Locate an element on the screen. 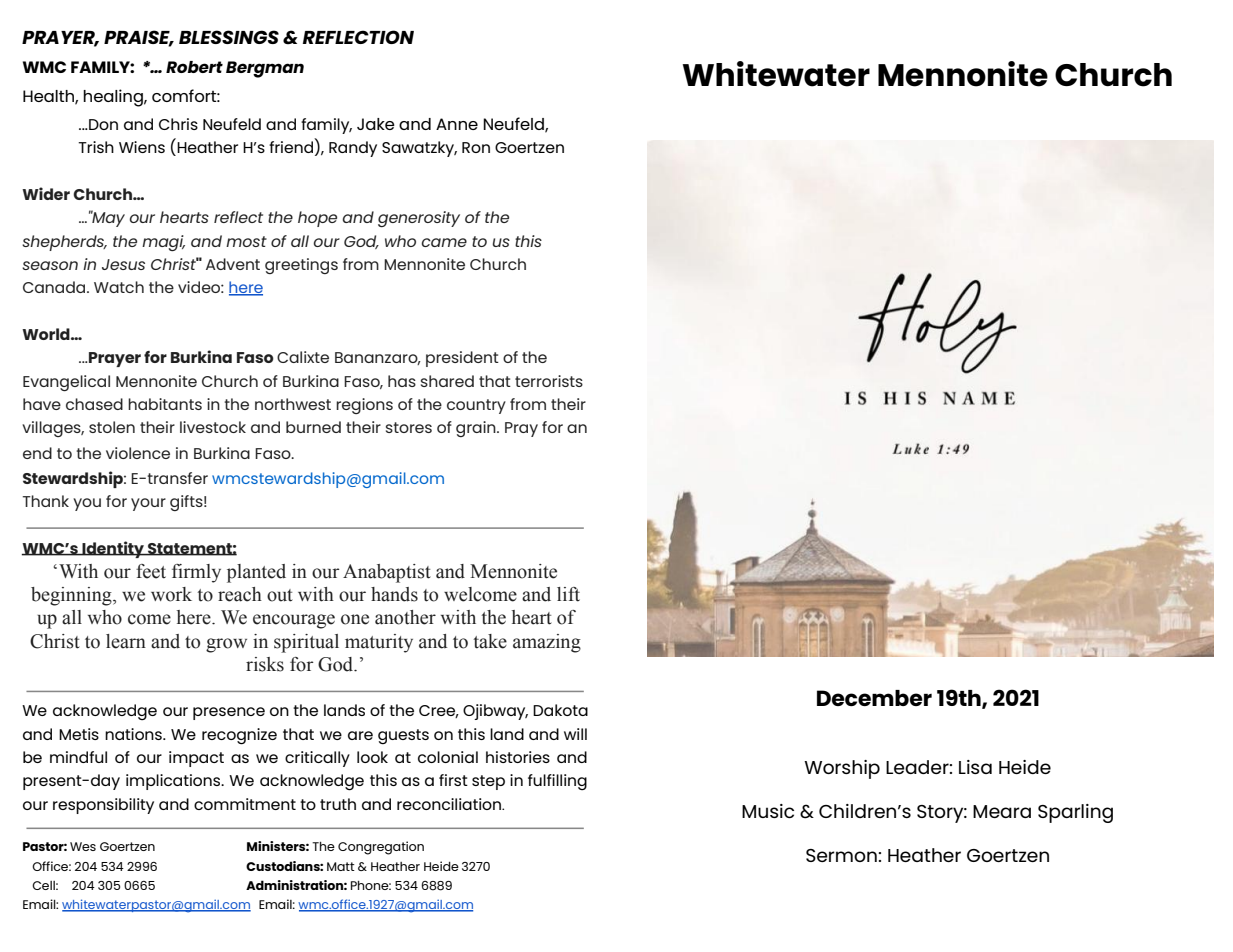  Anne is located at coordinates (457, 124).
